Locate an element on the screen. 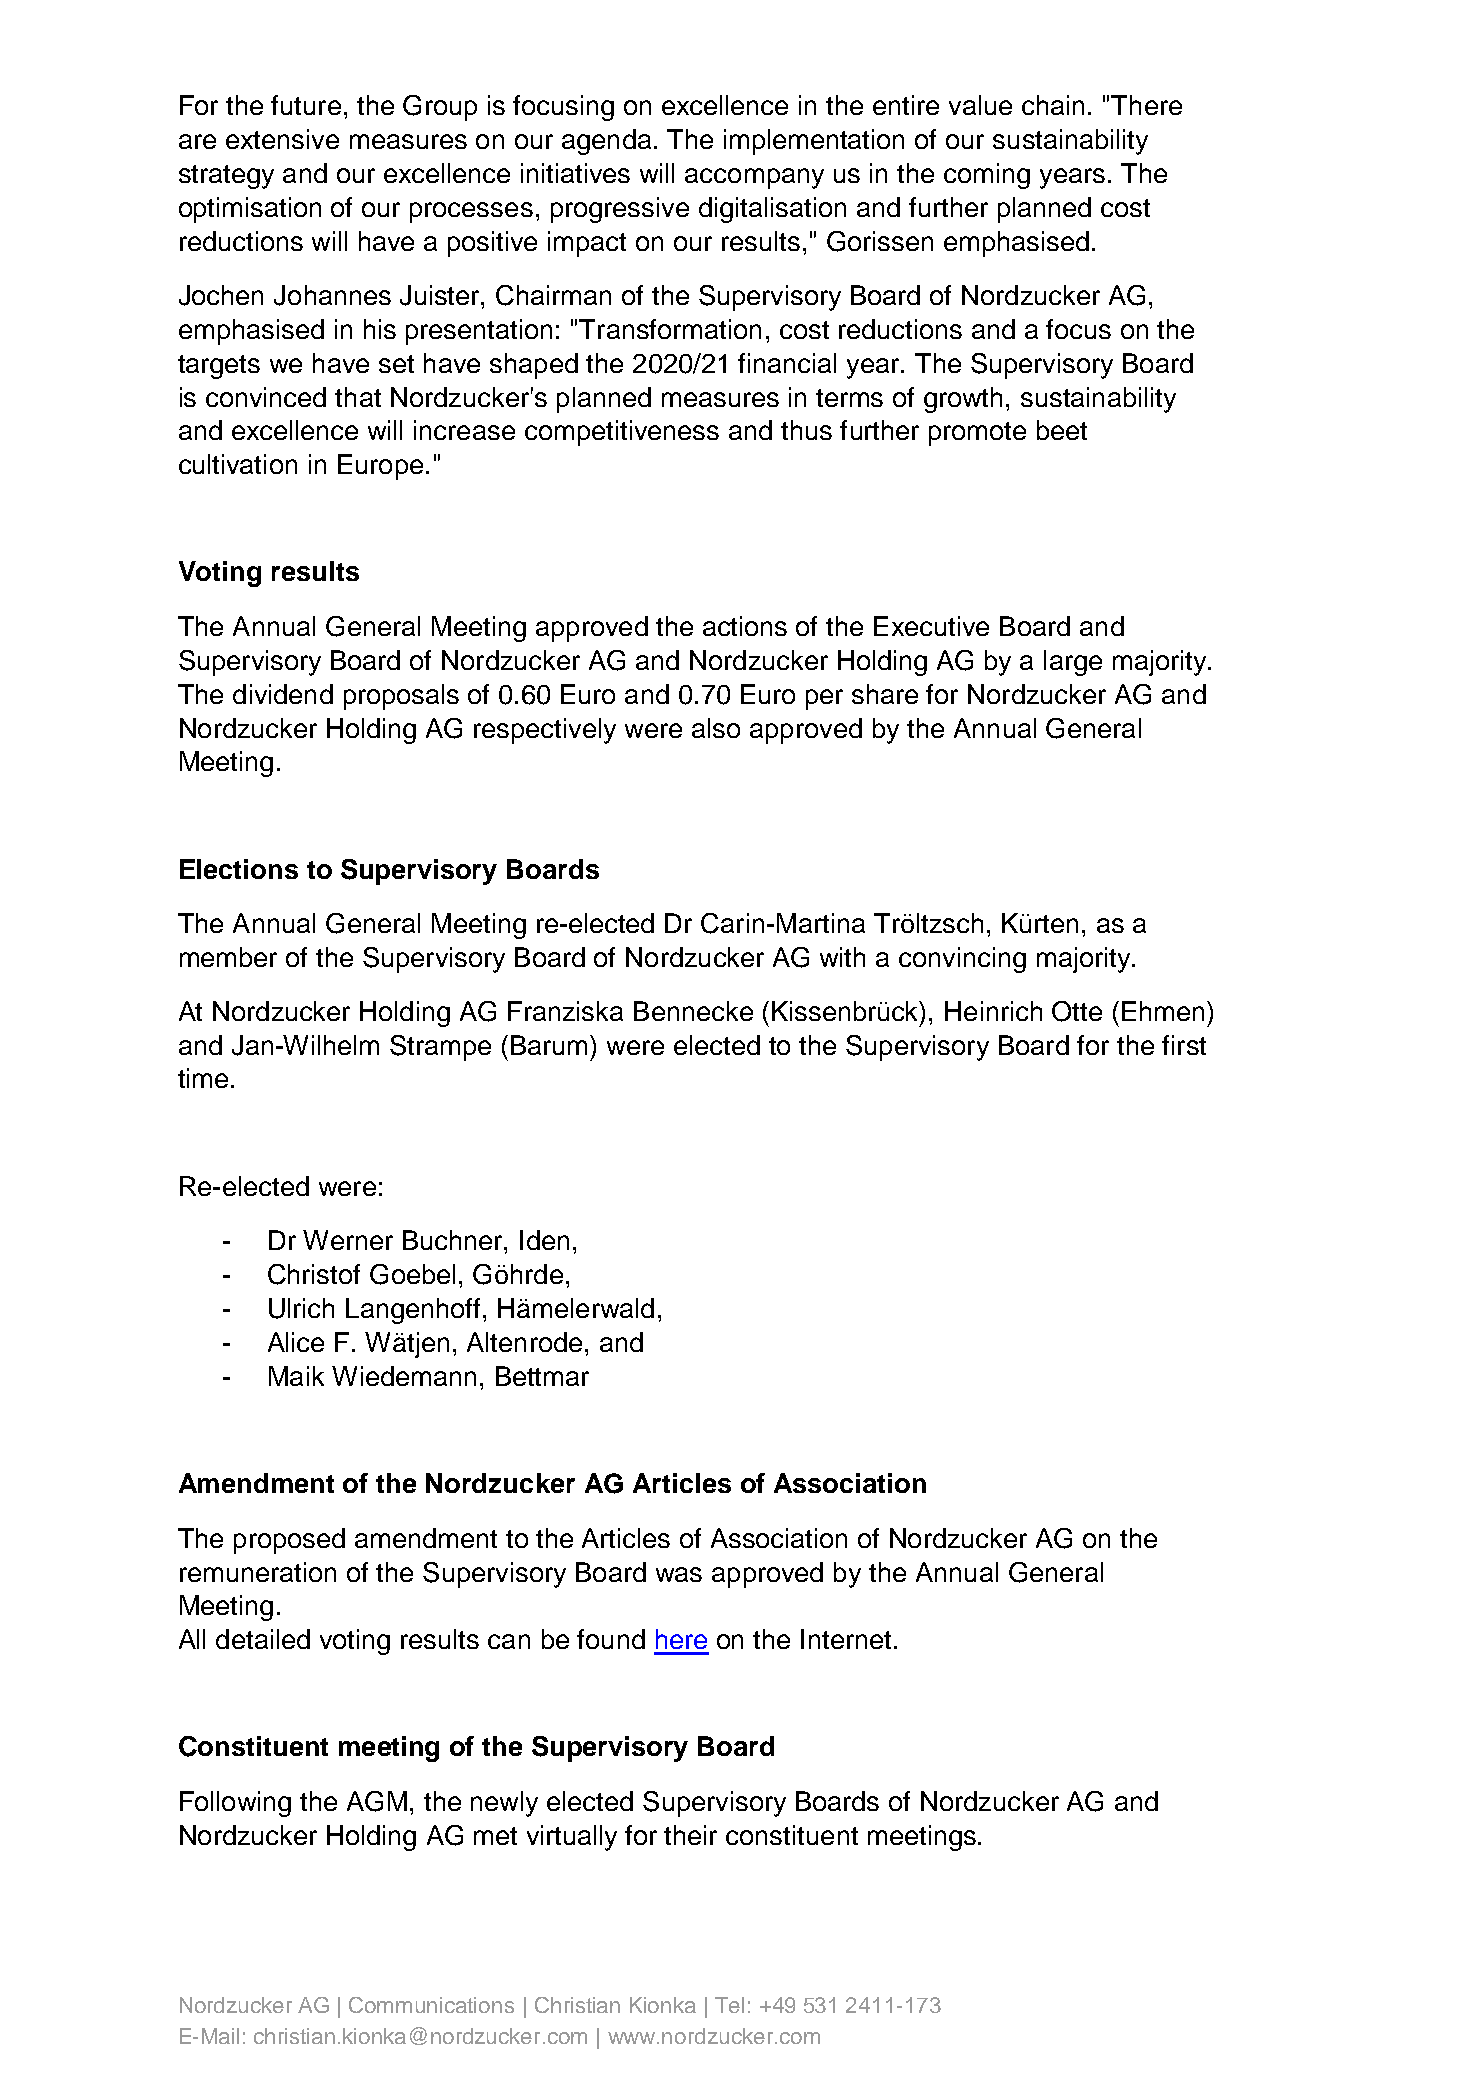 Image resolution: width=1480 pixels, height=2093 pixels. extensive is located at coordinates (282, 139).
